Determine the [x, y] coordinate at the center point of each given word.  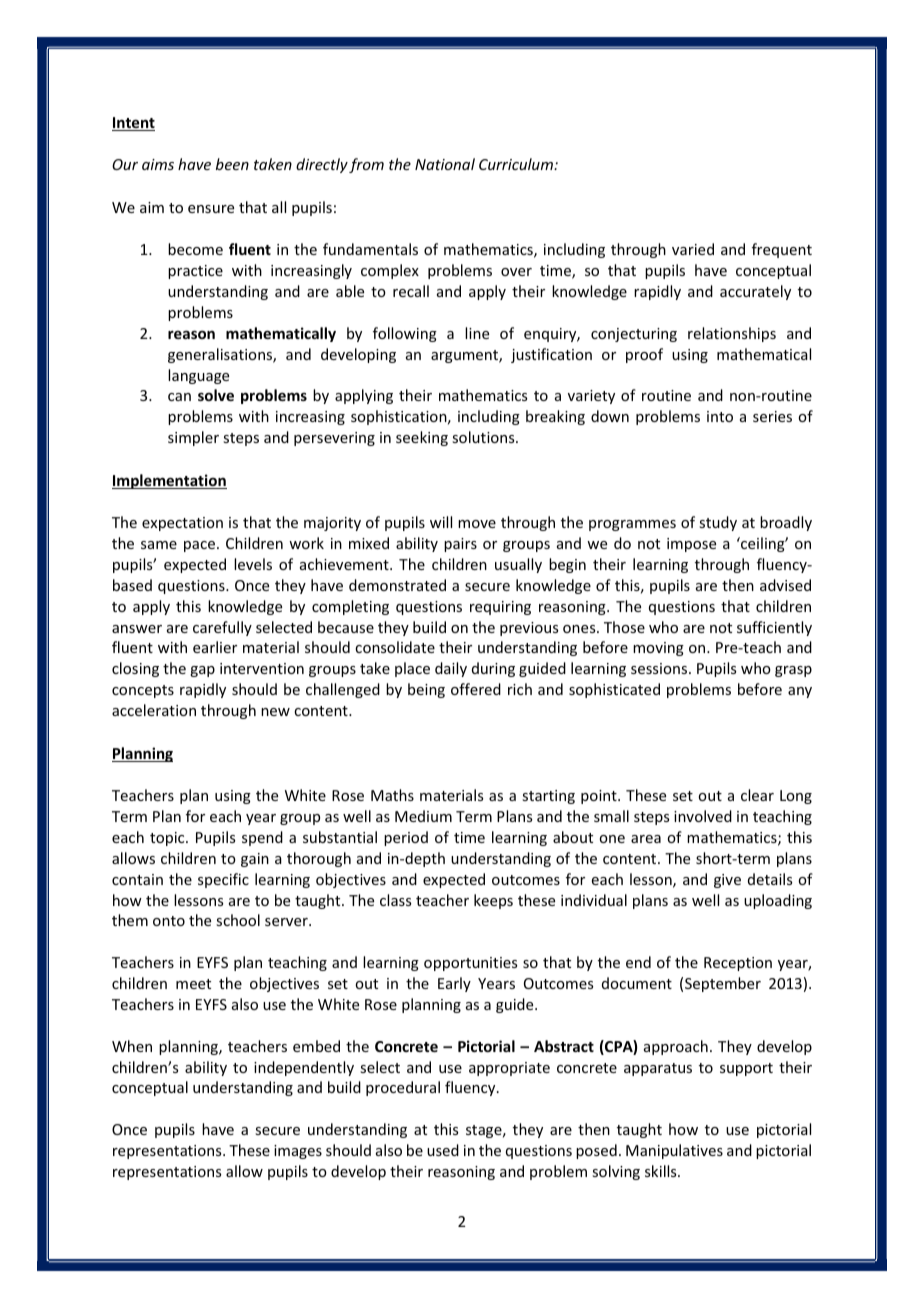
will [441, 522]
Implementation [169, 481]
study [718, 523]
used [443, 1150]
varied [693, 249]
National [445, 164]
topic [168, 839]
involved [703, 816]
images [298, 1152]
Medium [423, 816]
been [232, 164]
